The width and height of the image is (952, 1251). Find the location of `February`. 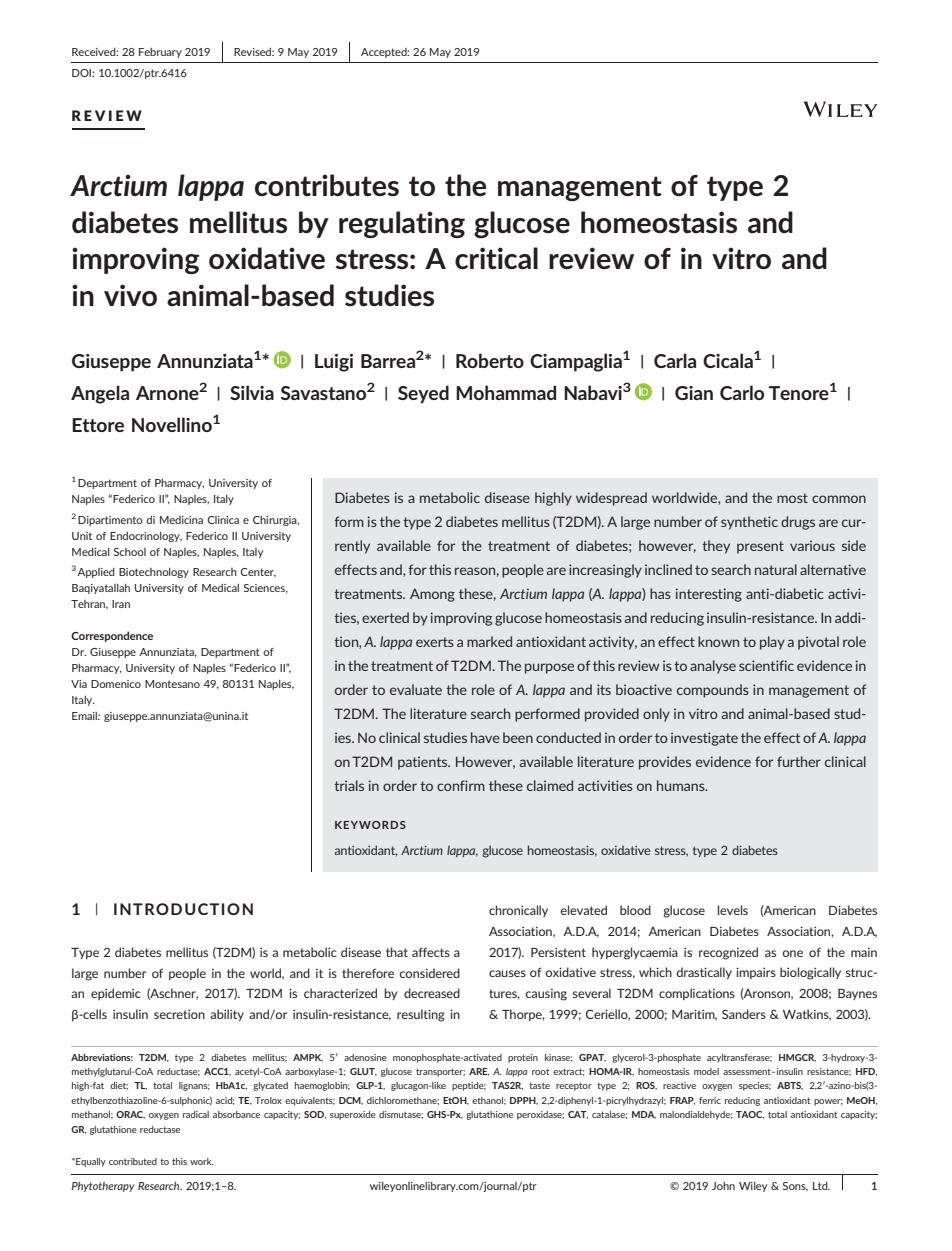

February is located at coordinates (160, 53).
